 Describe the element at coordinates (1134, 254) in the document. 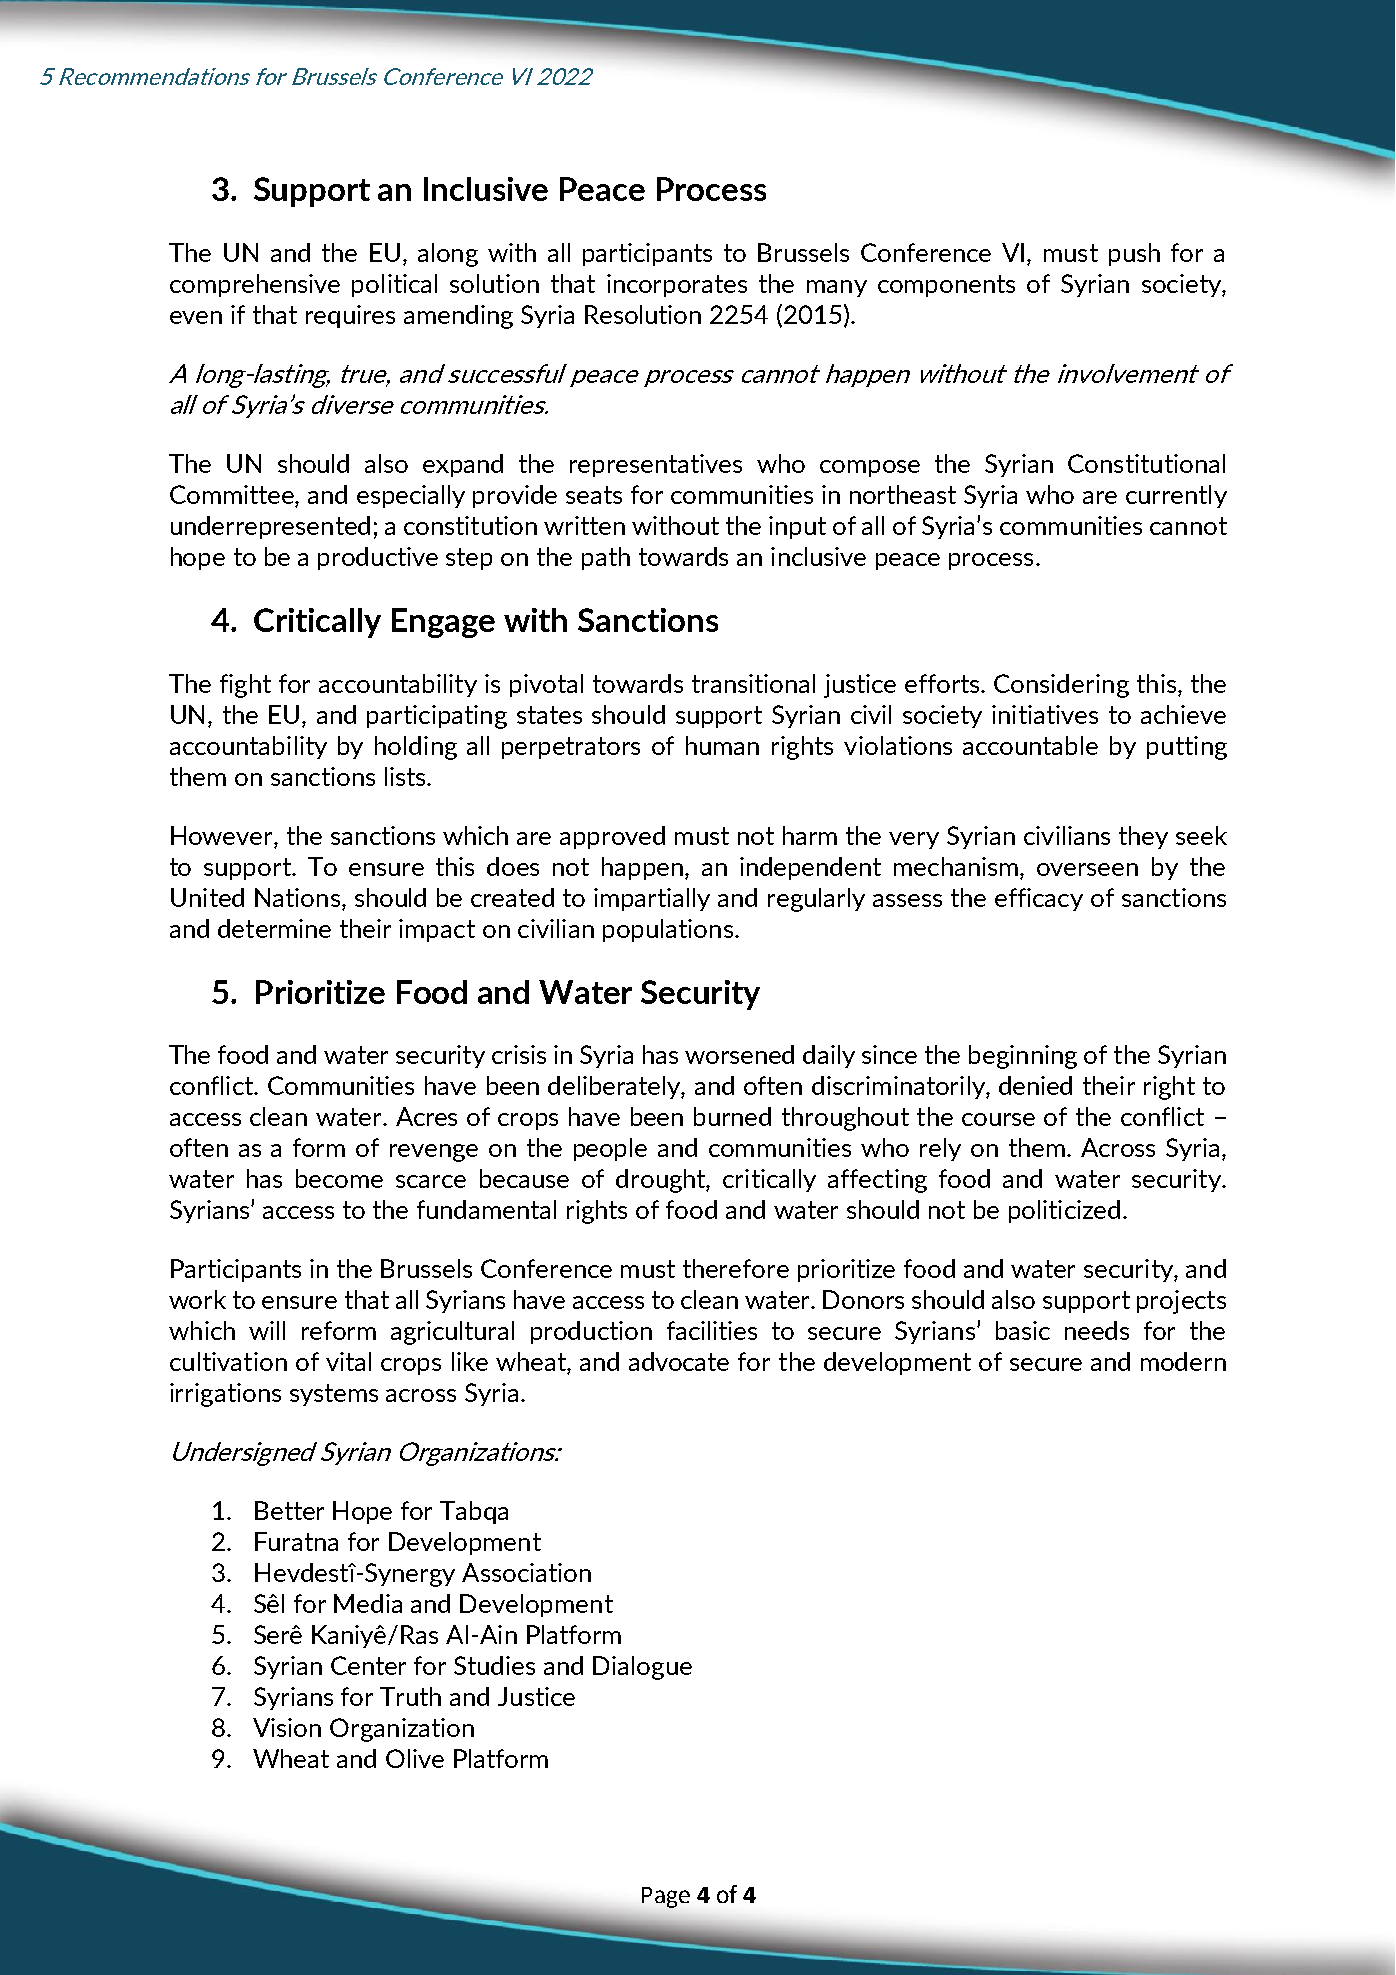

I see `push` at that location.
